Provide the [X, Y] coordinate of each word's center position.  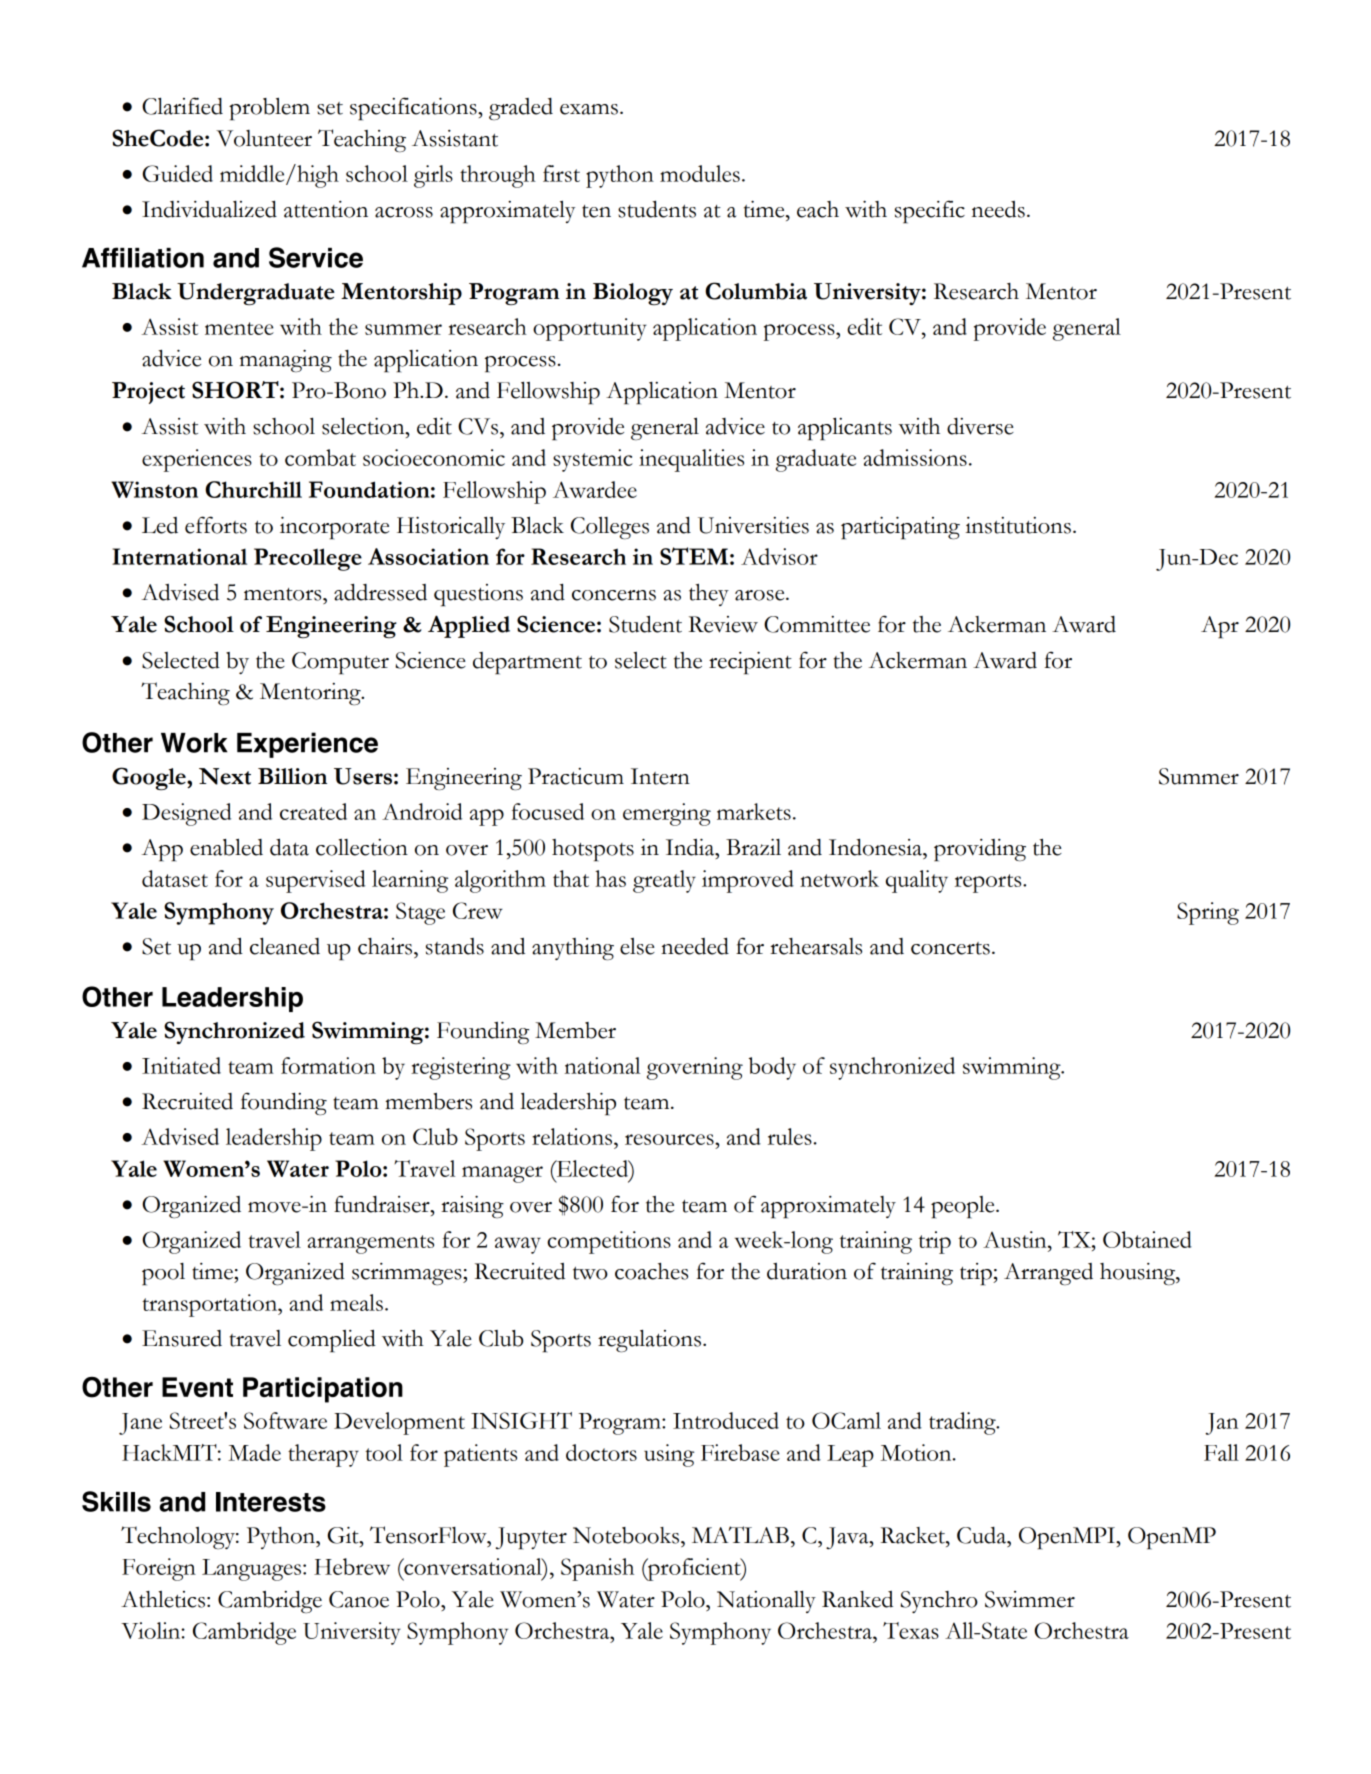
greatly [664, 881]
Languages [253, 1570]
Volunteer [264, 138]
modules [700, 173]
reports [989, 883]
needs [998, 209]
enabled [226, 847]
